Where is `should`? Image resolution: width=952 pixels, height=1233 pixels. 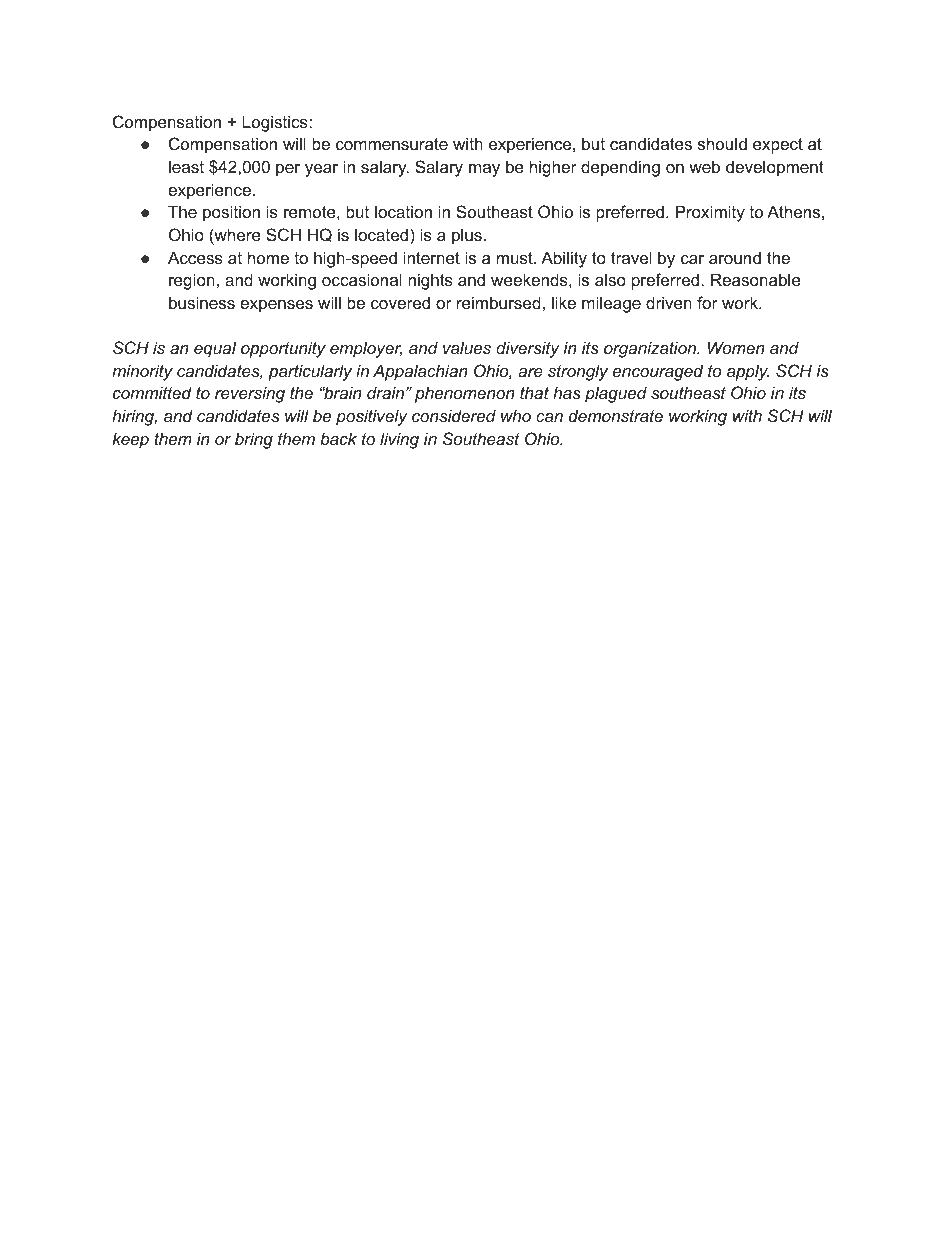
should is located at coordinates (722, 143).
